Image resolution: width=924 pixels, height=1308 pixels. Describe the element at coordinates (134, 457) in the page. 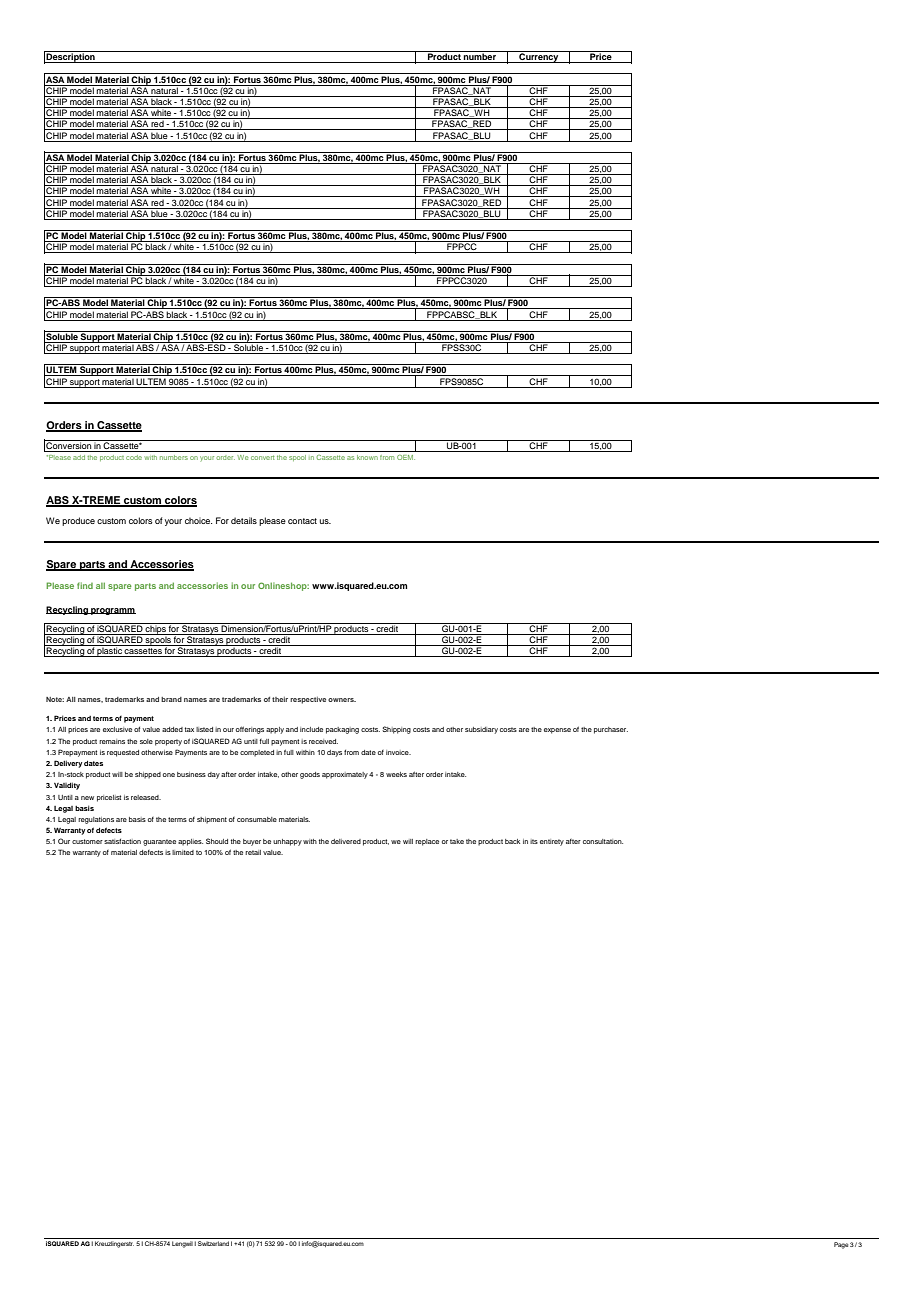

I see `code` at that location.
